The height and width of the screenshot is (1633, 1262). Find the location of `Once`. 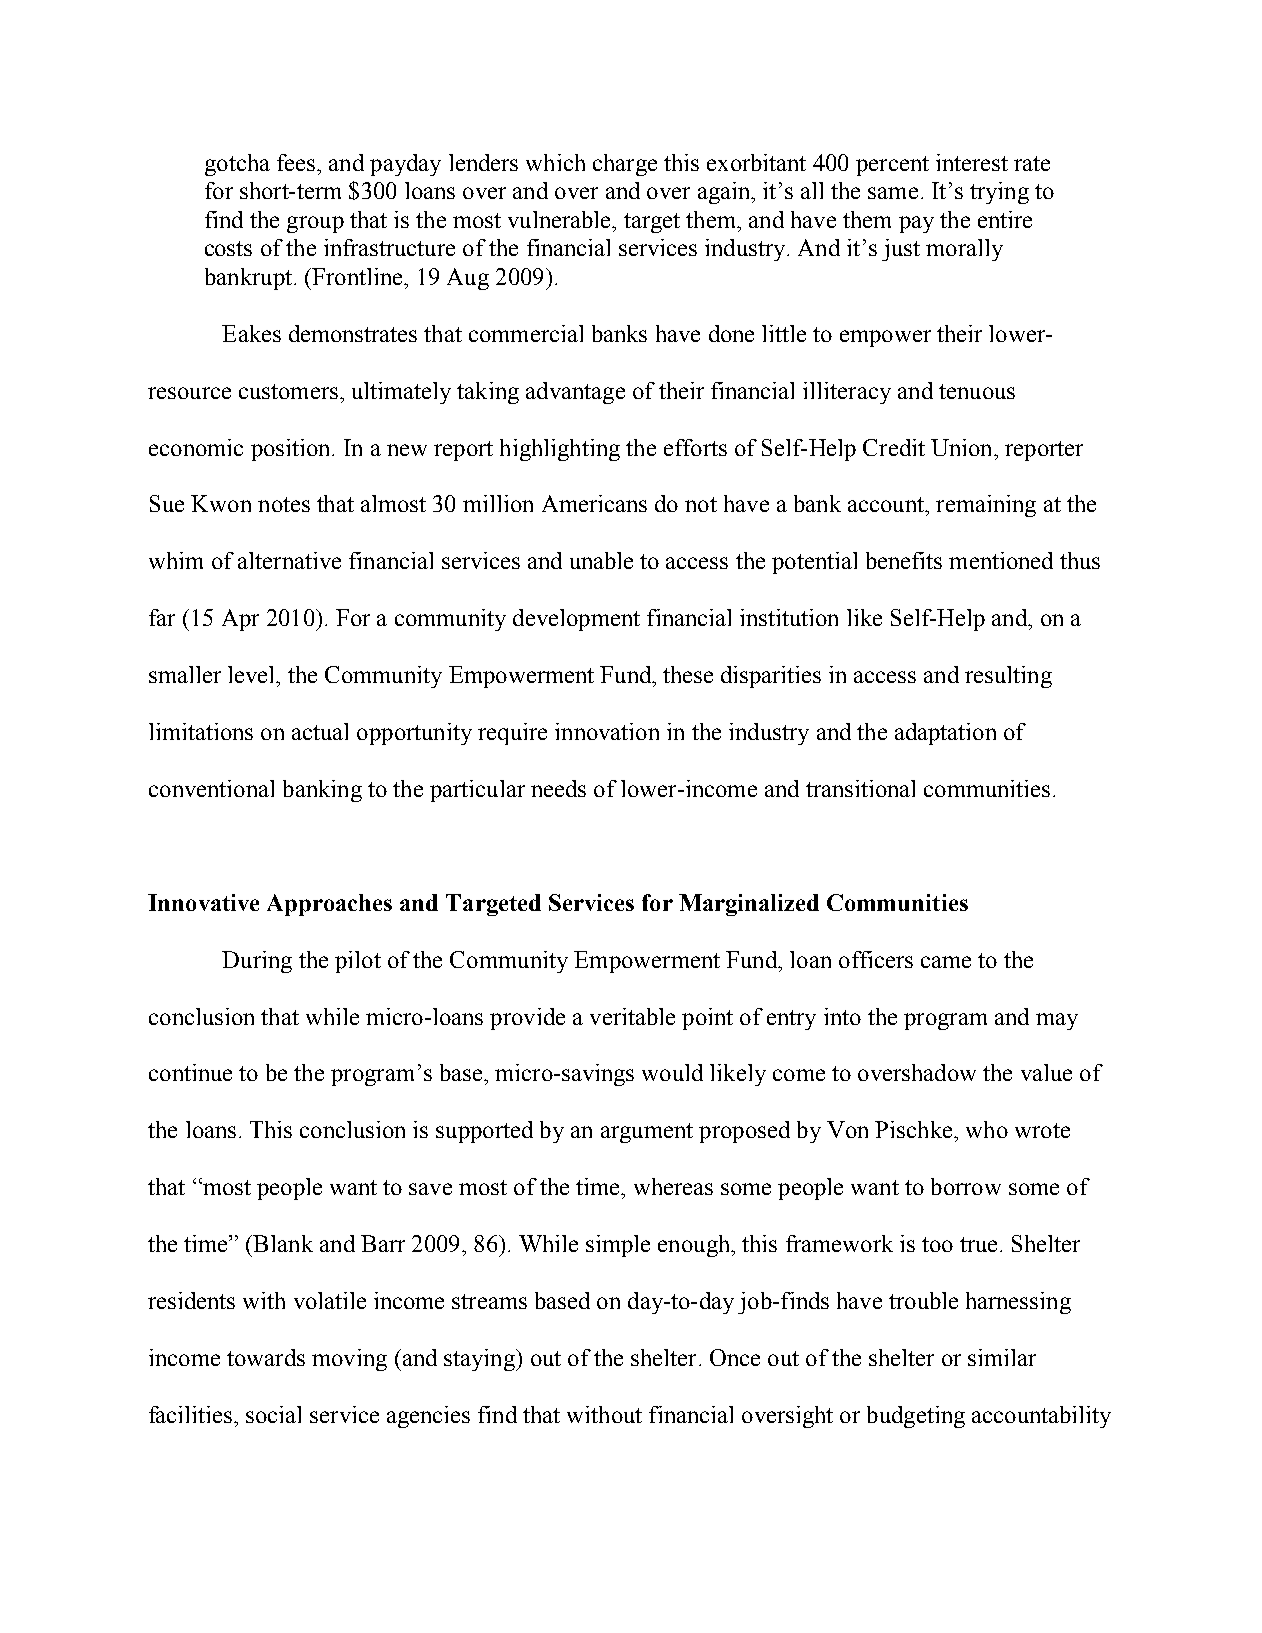

Once is located at coordinates (735, 1357).
